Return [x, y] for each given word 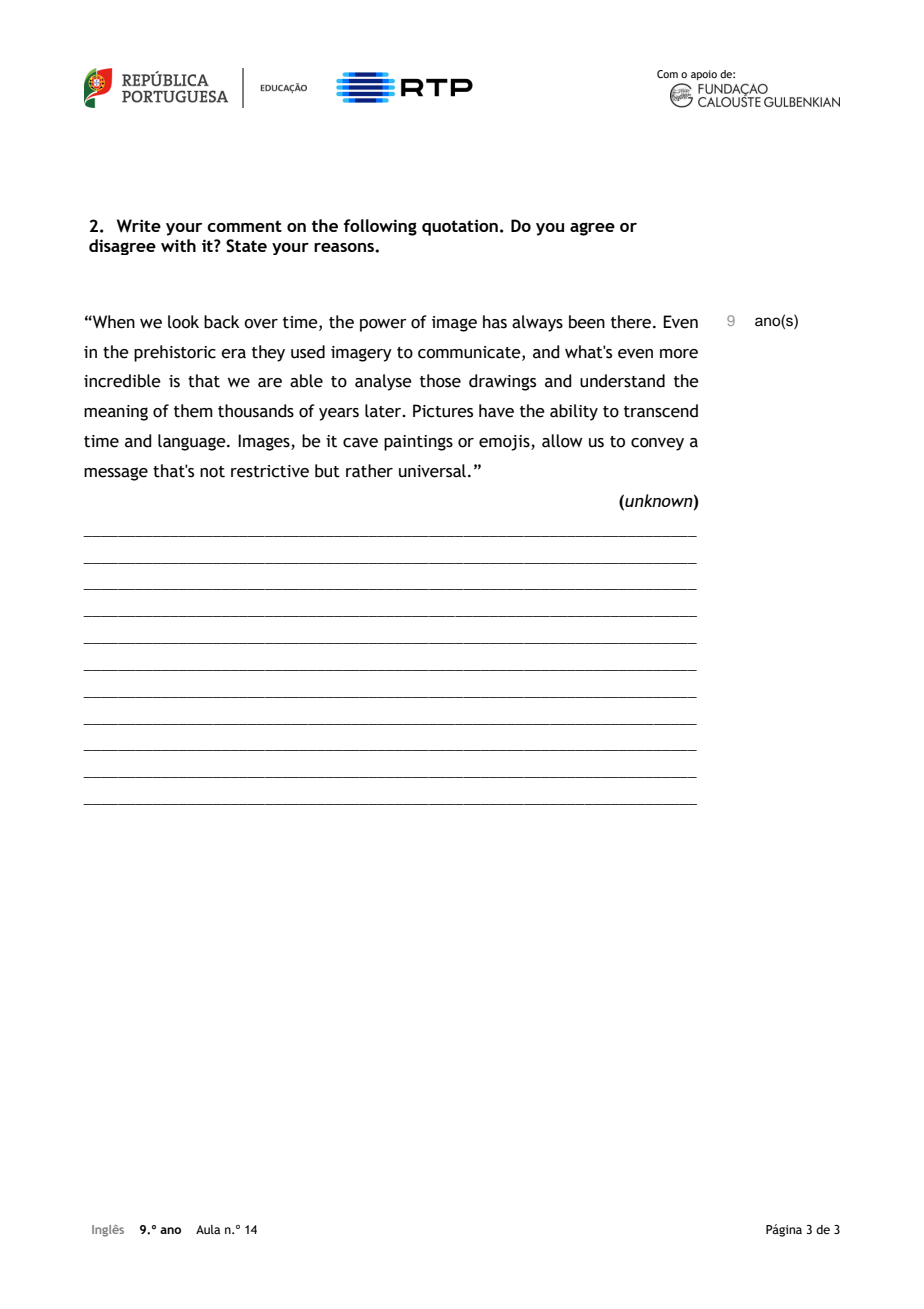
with [178, 245]
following [380, 227]
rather [369, 471]
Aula [208, 1229]
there [631, 322]
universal [432, 471]
